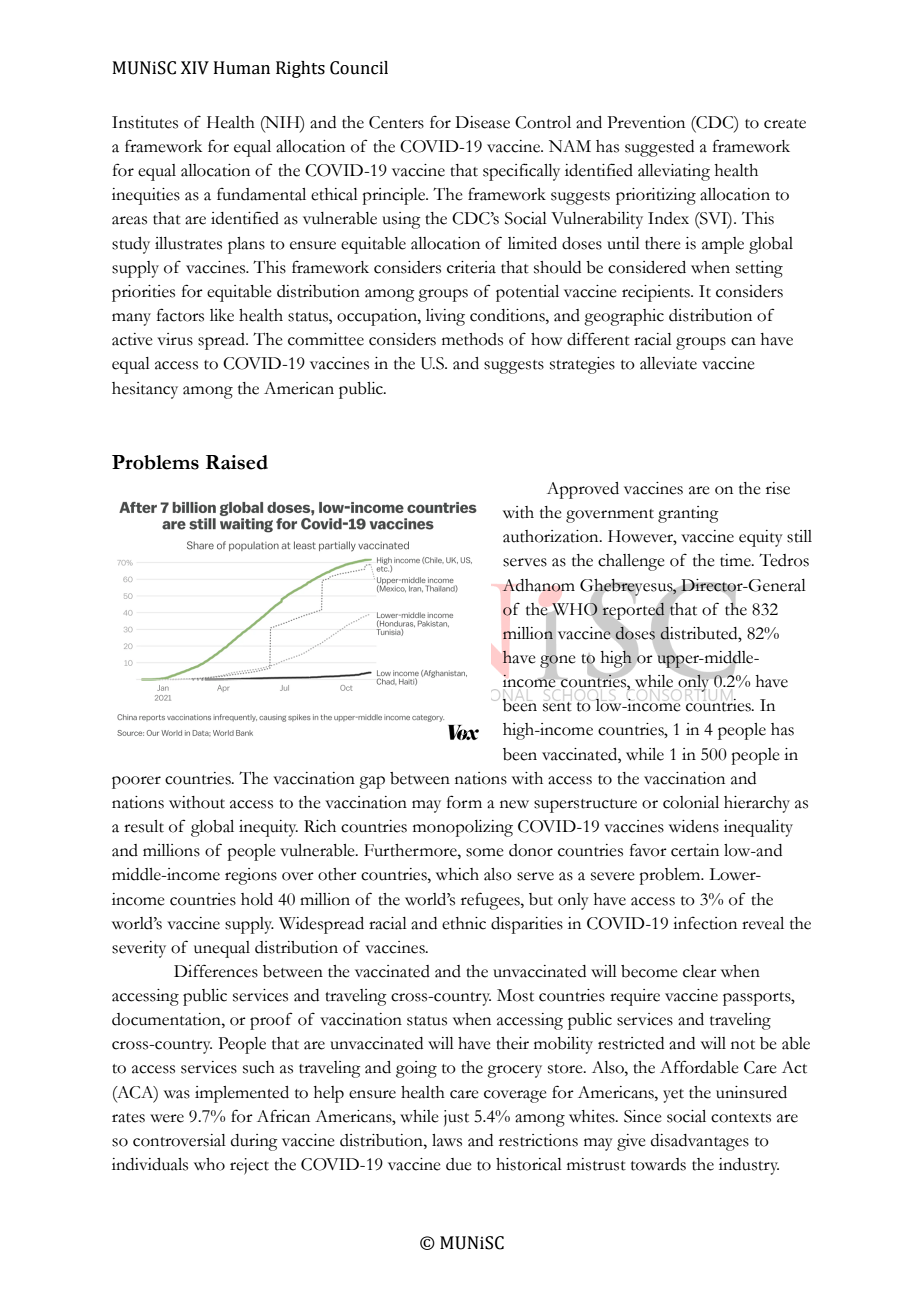  I want to click on during, so click(254, 1142).
